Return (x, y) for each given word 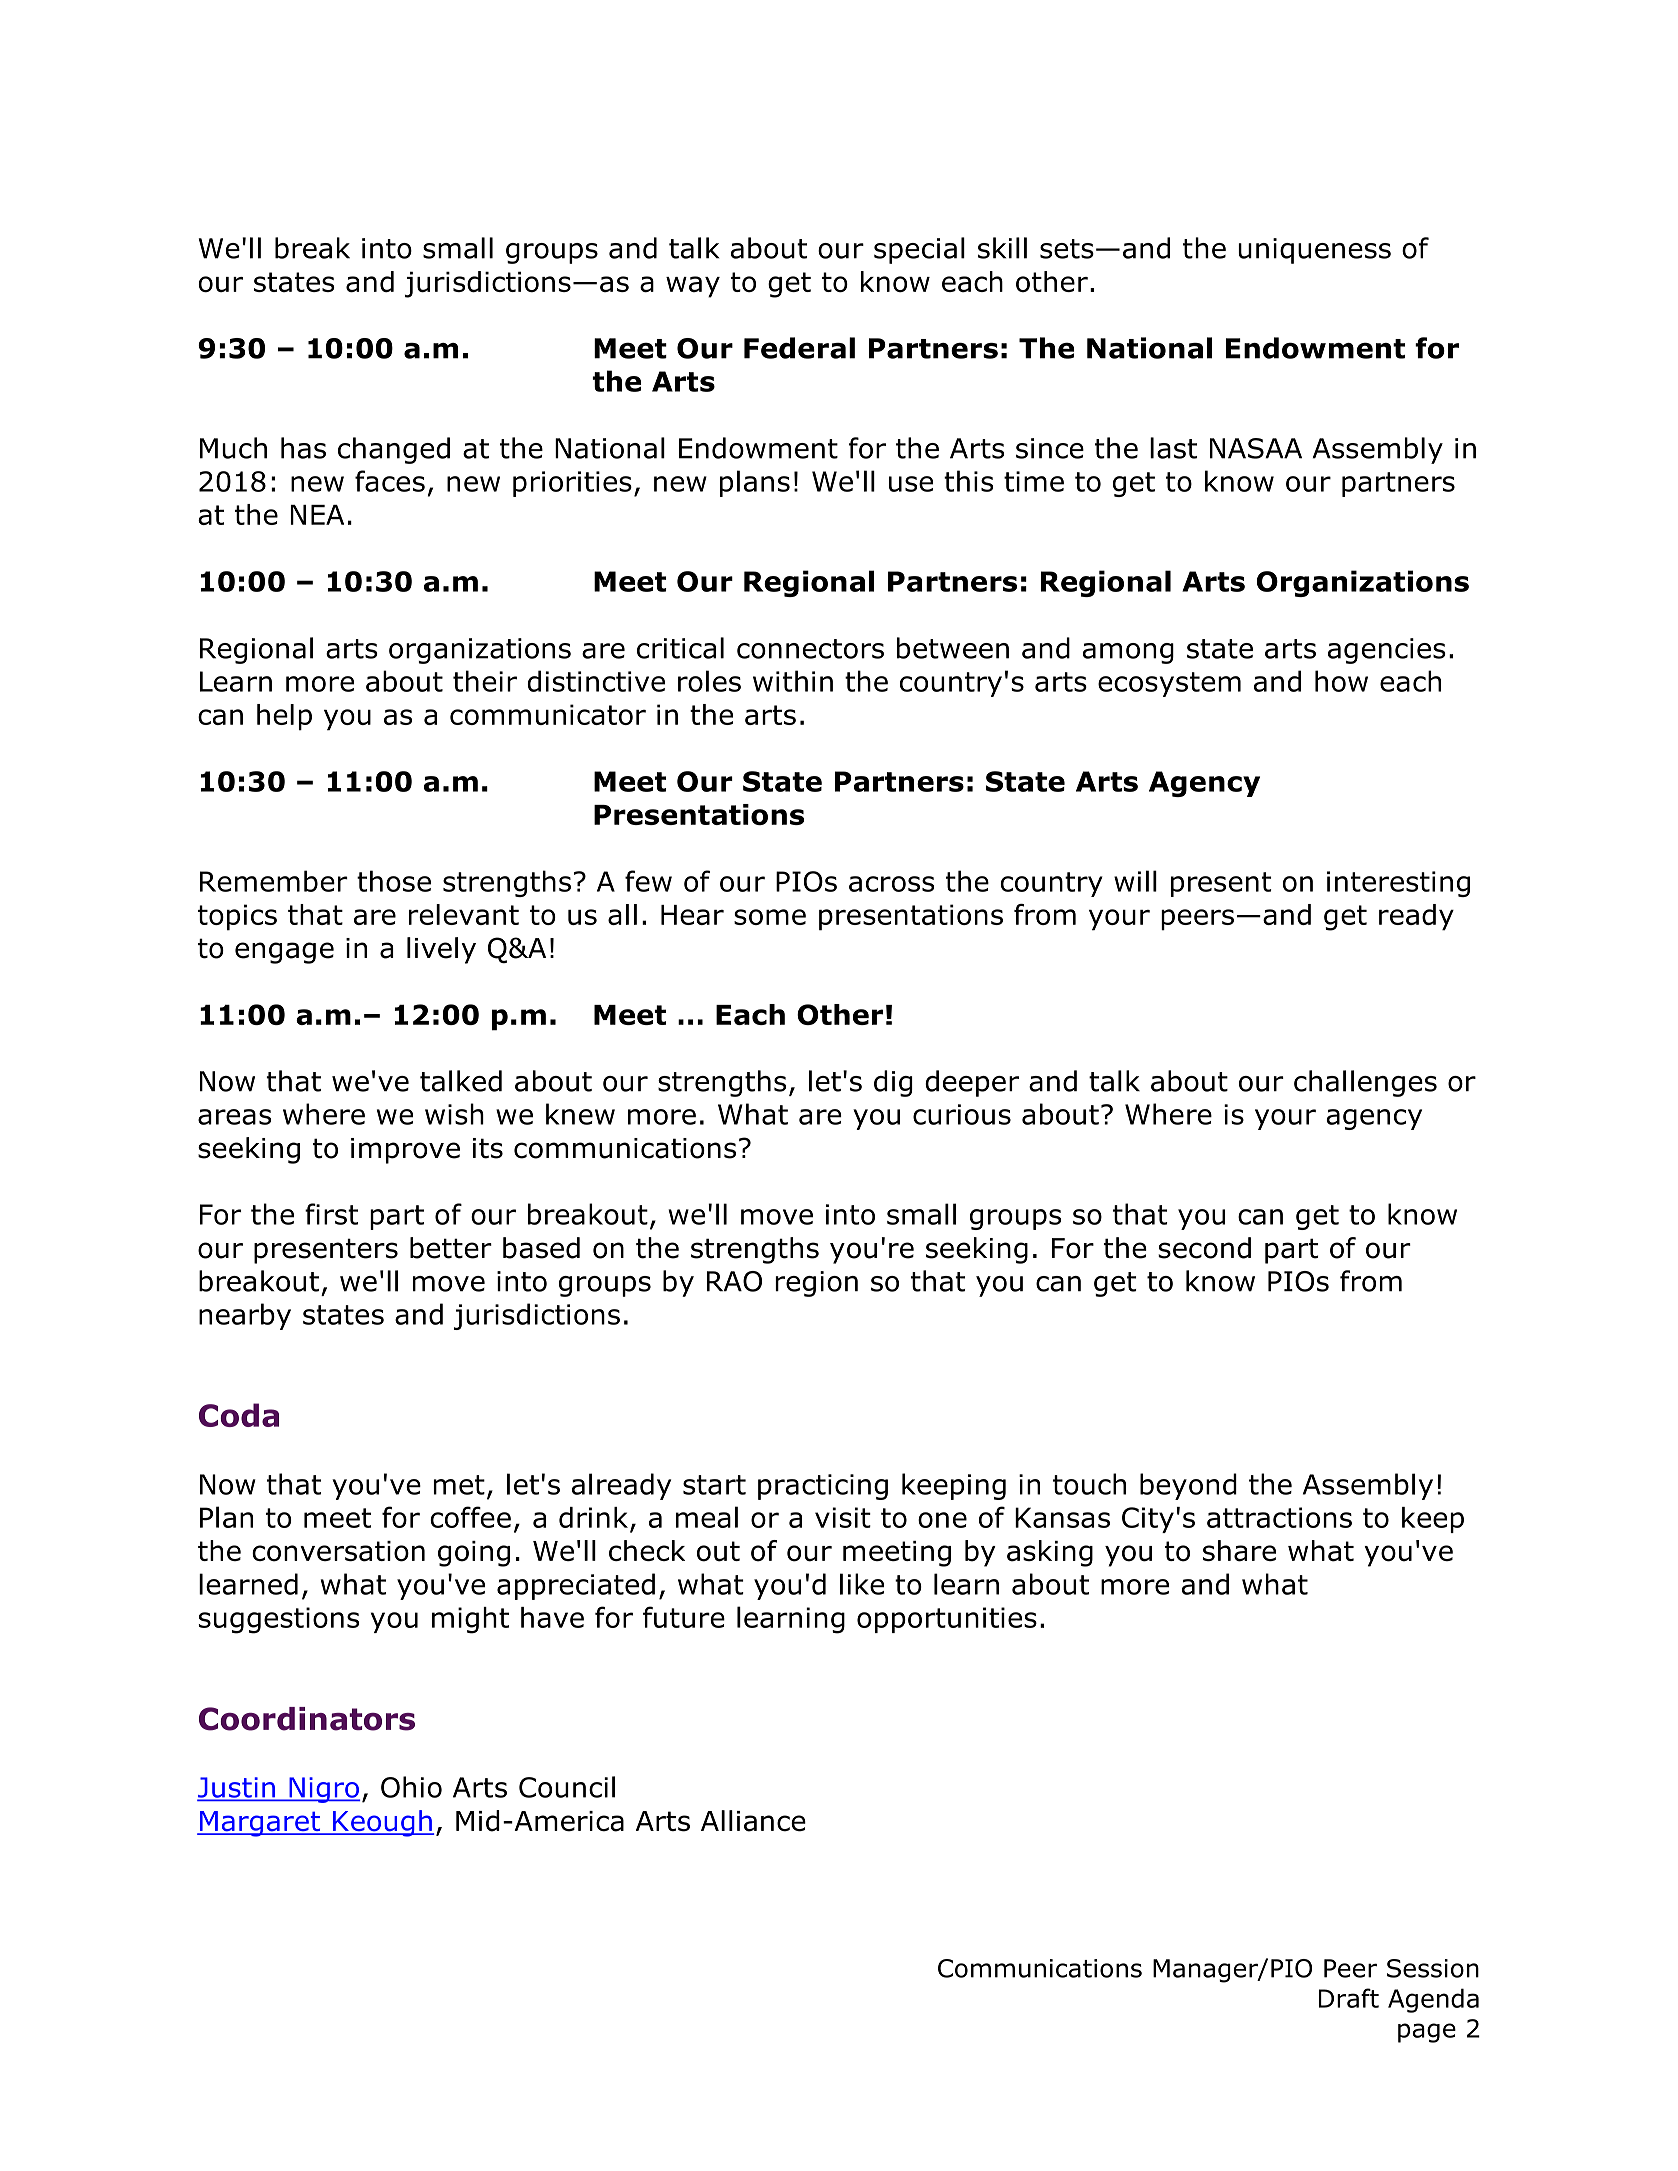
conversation (338, 1551)
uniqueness (1314, 251)
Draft (1349, 1998)
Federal (799, 348)
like (862, 1584)
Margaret (260, 1824)
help (284, 717)
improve (405, 1151)
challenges (1365, 1083)
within (793, 681)
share (1239, 1551)
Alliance (753, 1821)
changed (394, 450)
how (1341, 681)
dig (893, 1083)
